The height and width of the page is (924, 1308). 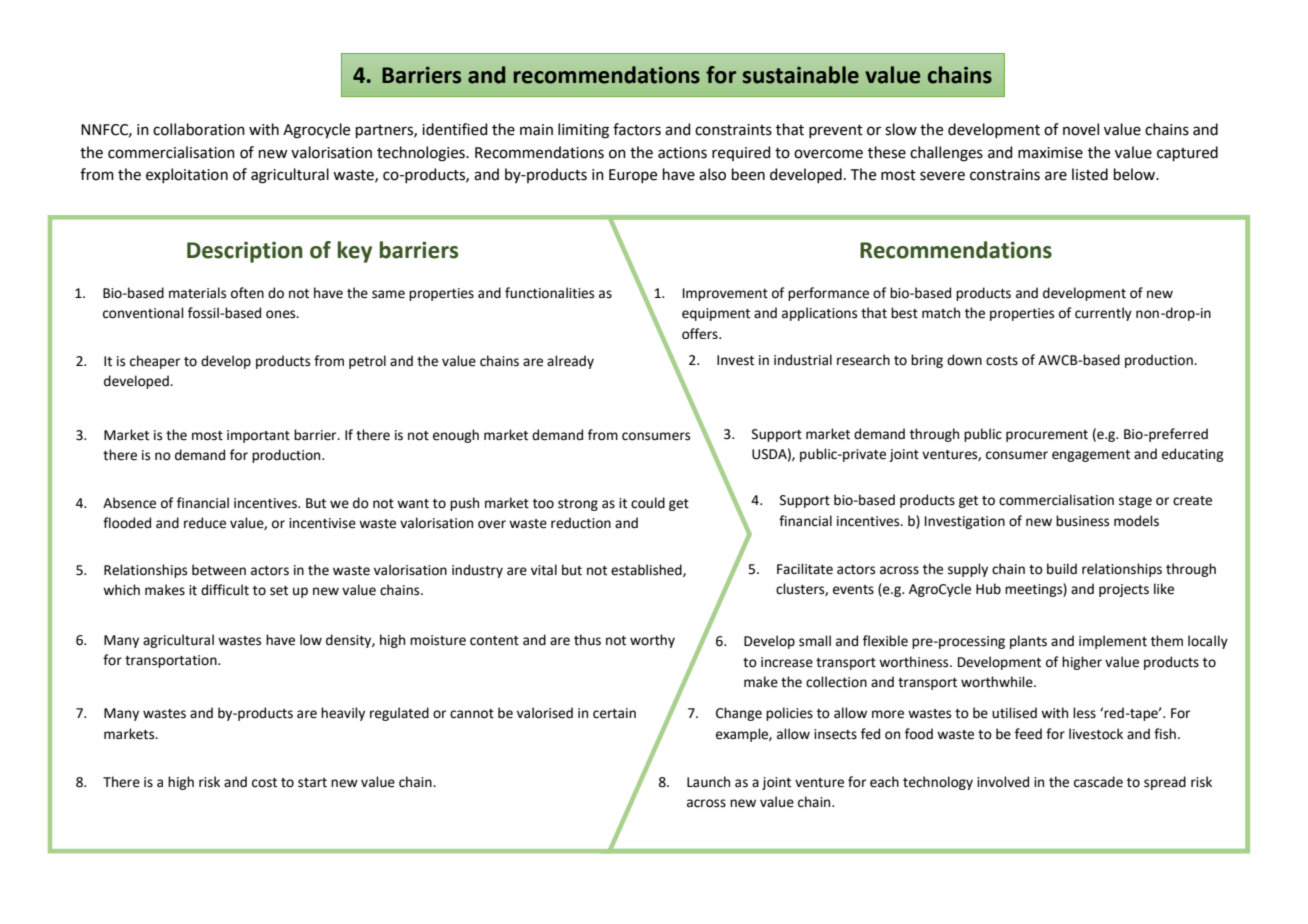 I want to click on established, so click(x=647, y=570).
